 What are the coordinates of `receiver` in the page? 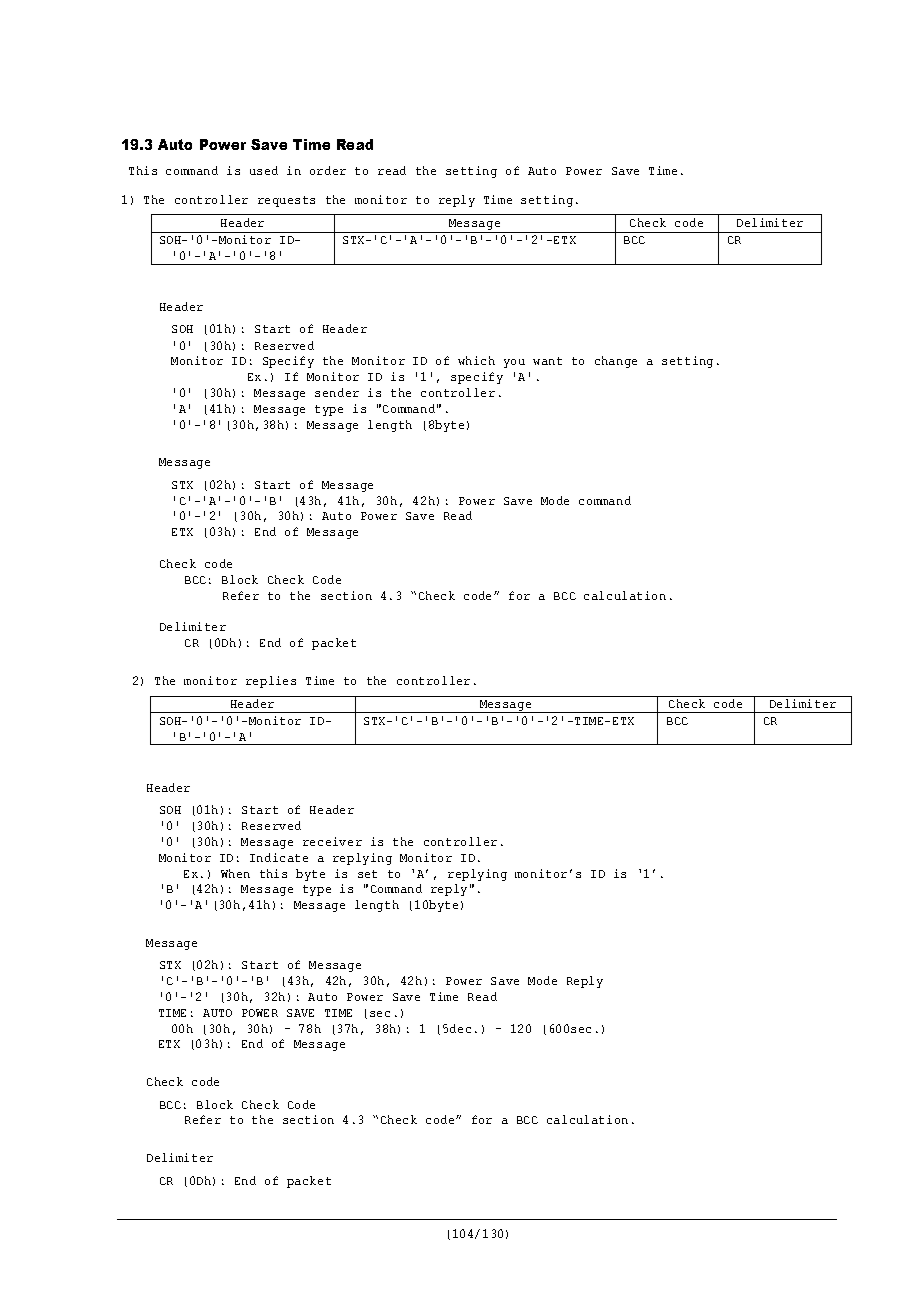 It's located at (332, 841).
